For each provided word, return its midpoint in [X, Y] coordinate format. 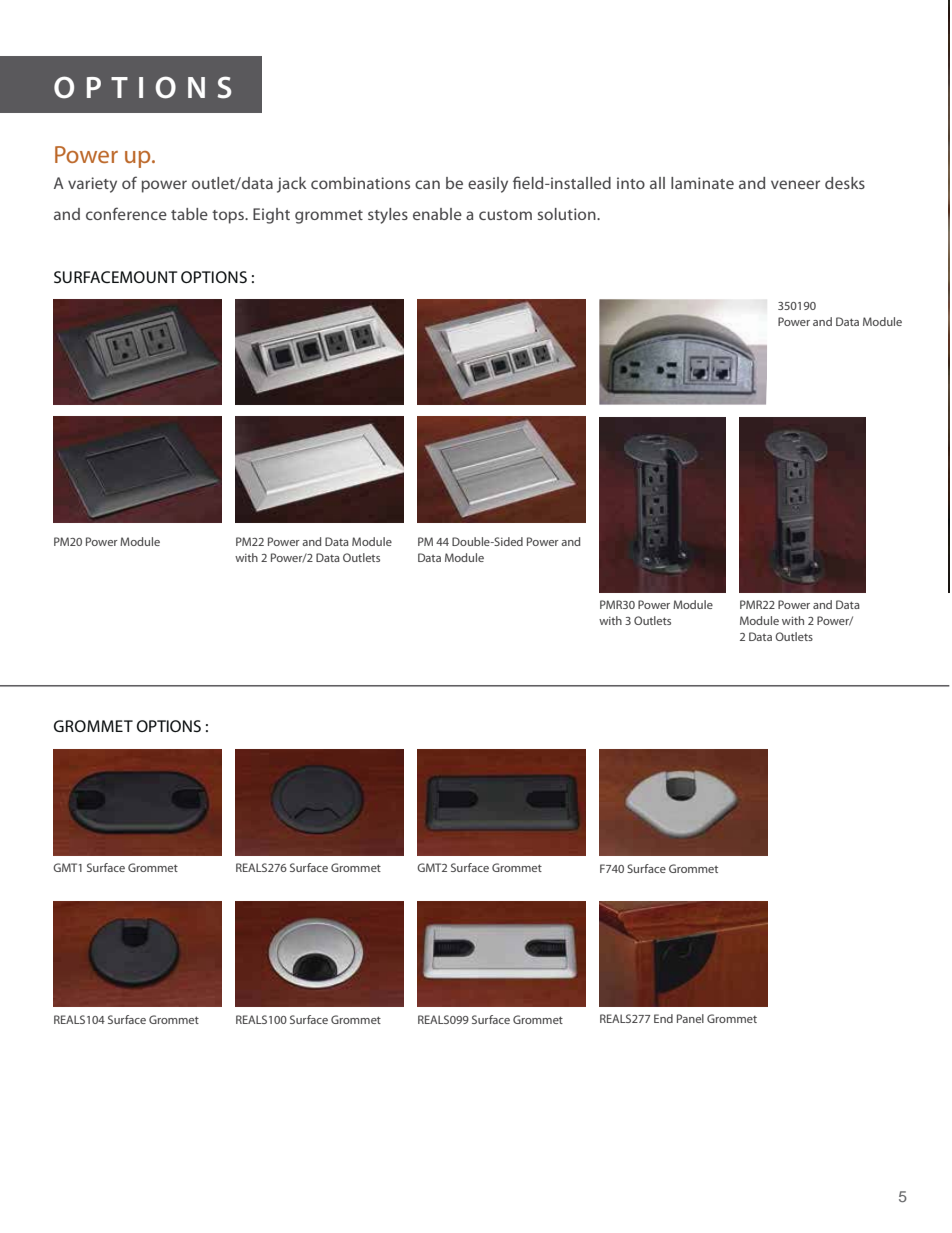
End [663, 1018]
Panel [690, 1018]
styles [388, 216]
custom [505, 215]
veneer [795, 184]
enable [437, 214]
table [189, 214]
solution [568, 214]
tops [229, 217]
